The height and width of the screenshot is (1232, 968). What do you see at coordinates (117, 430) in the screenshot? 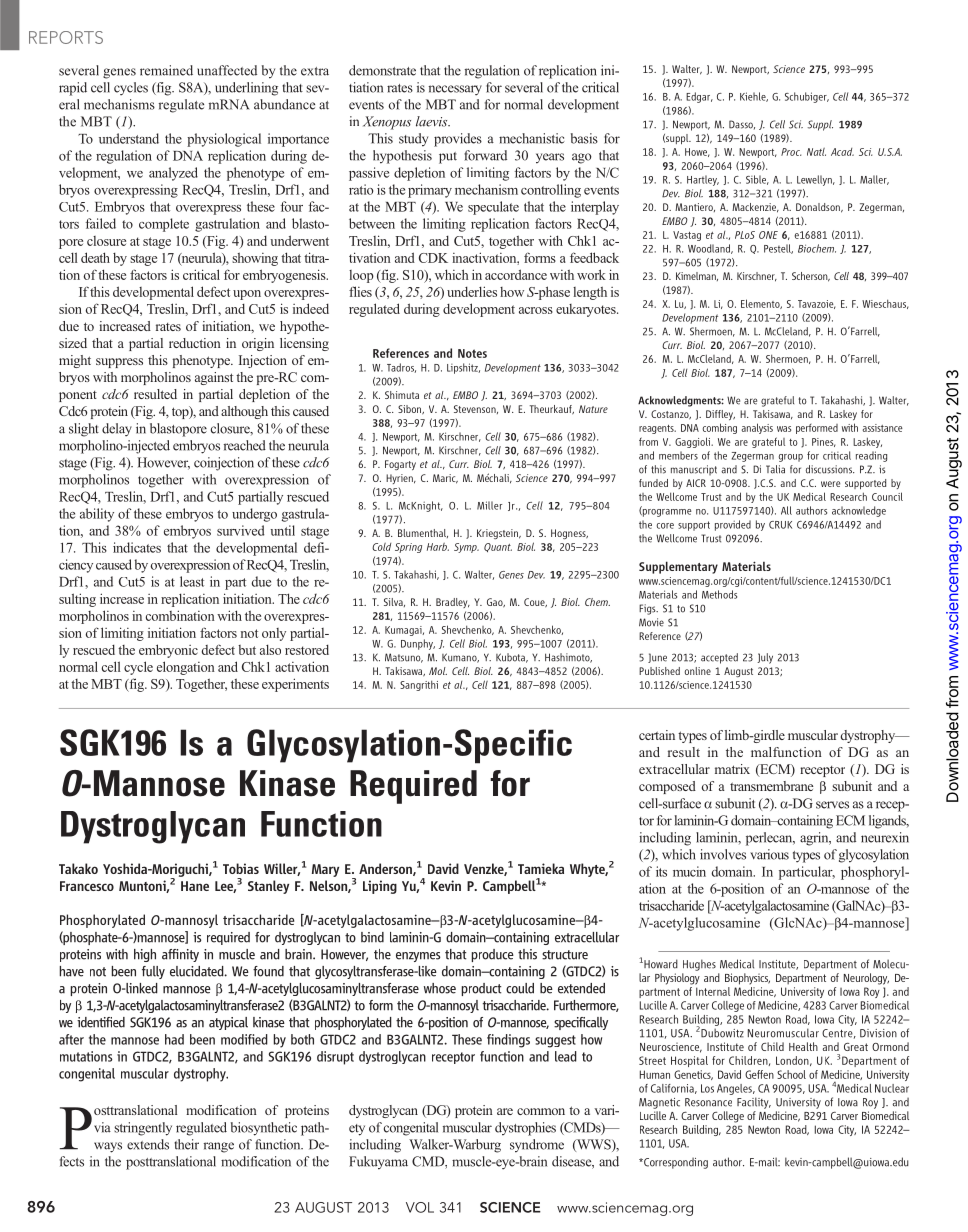
I see `delay` at bounding box center [117, 430].
